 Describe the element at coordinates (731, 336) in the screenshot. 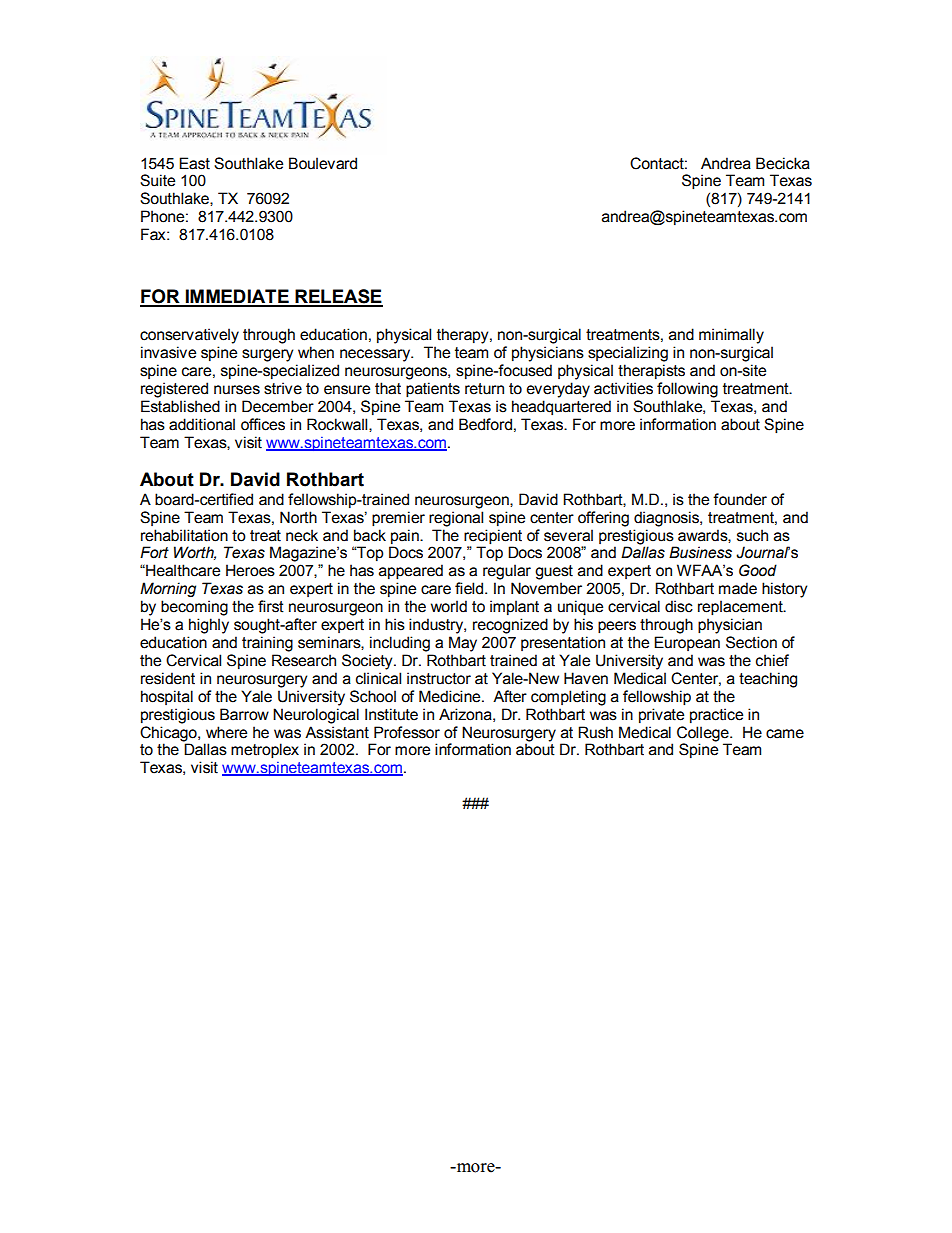

I see `minimally` at that location.
